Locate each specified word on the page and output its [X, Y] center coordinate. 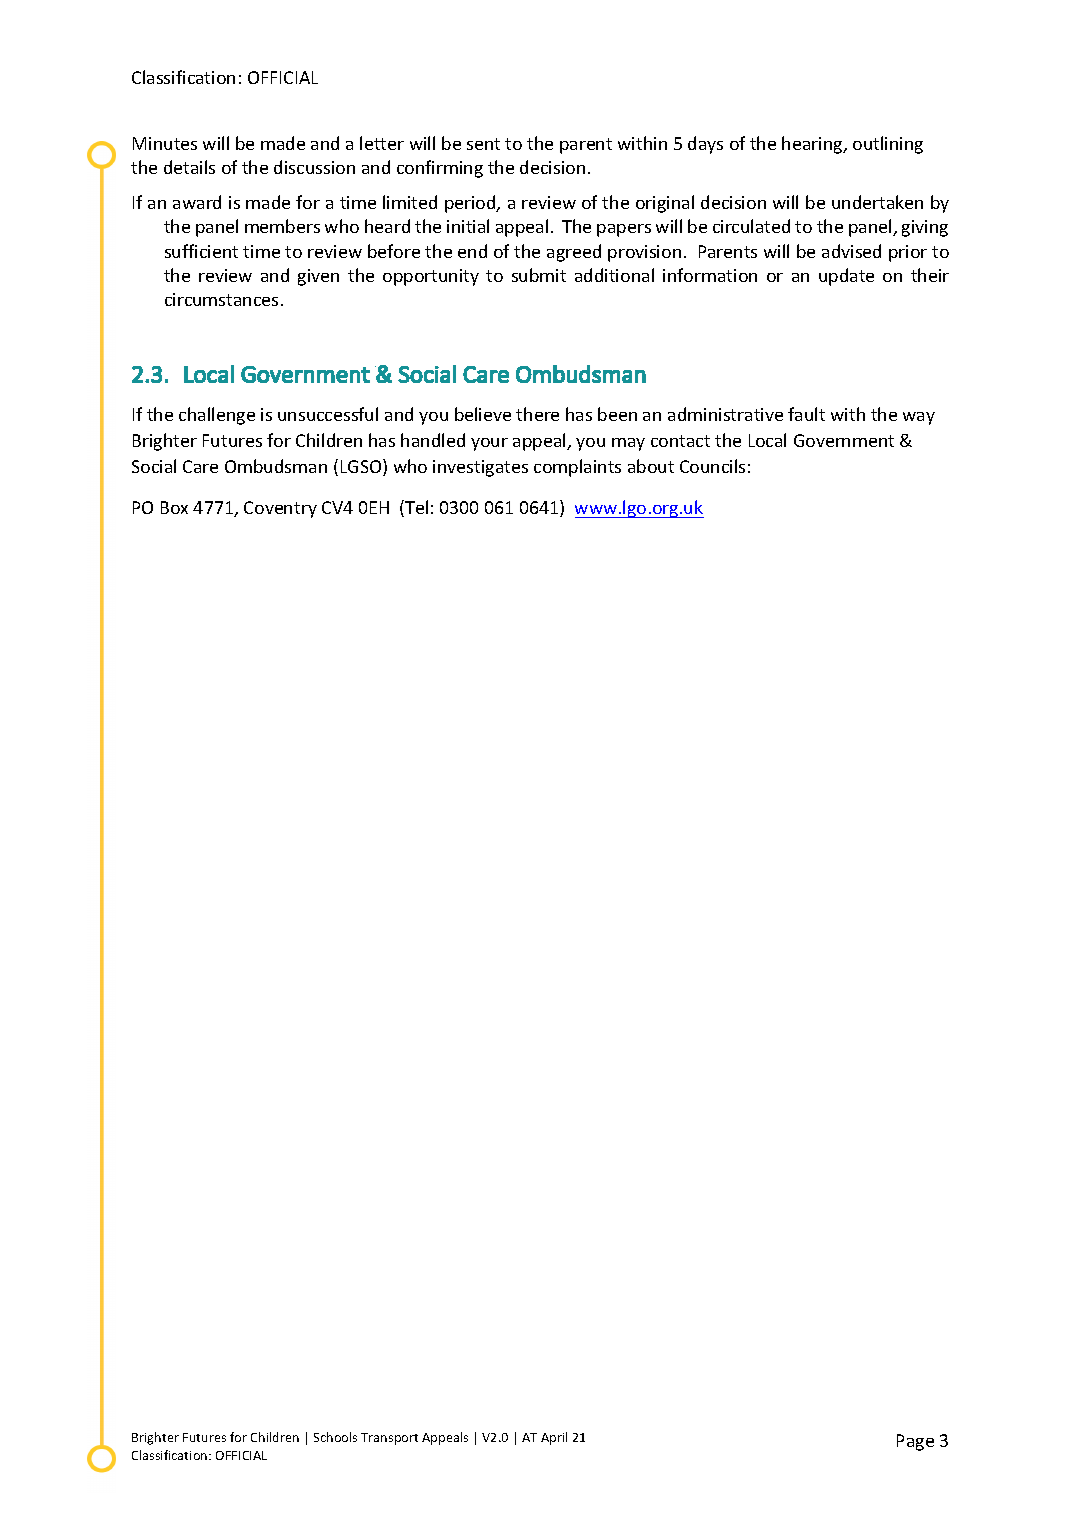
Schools [335, 1437]
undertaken [877, 202]
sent [483, 144]
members [282, 226]
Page [915, 1442]
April [554, 1438]
